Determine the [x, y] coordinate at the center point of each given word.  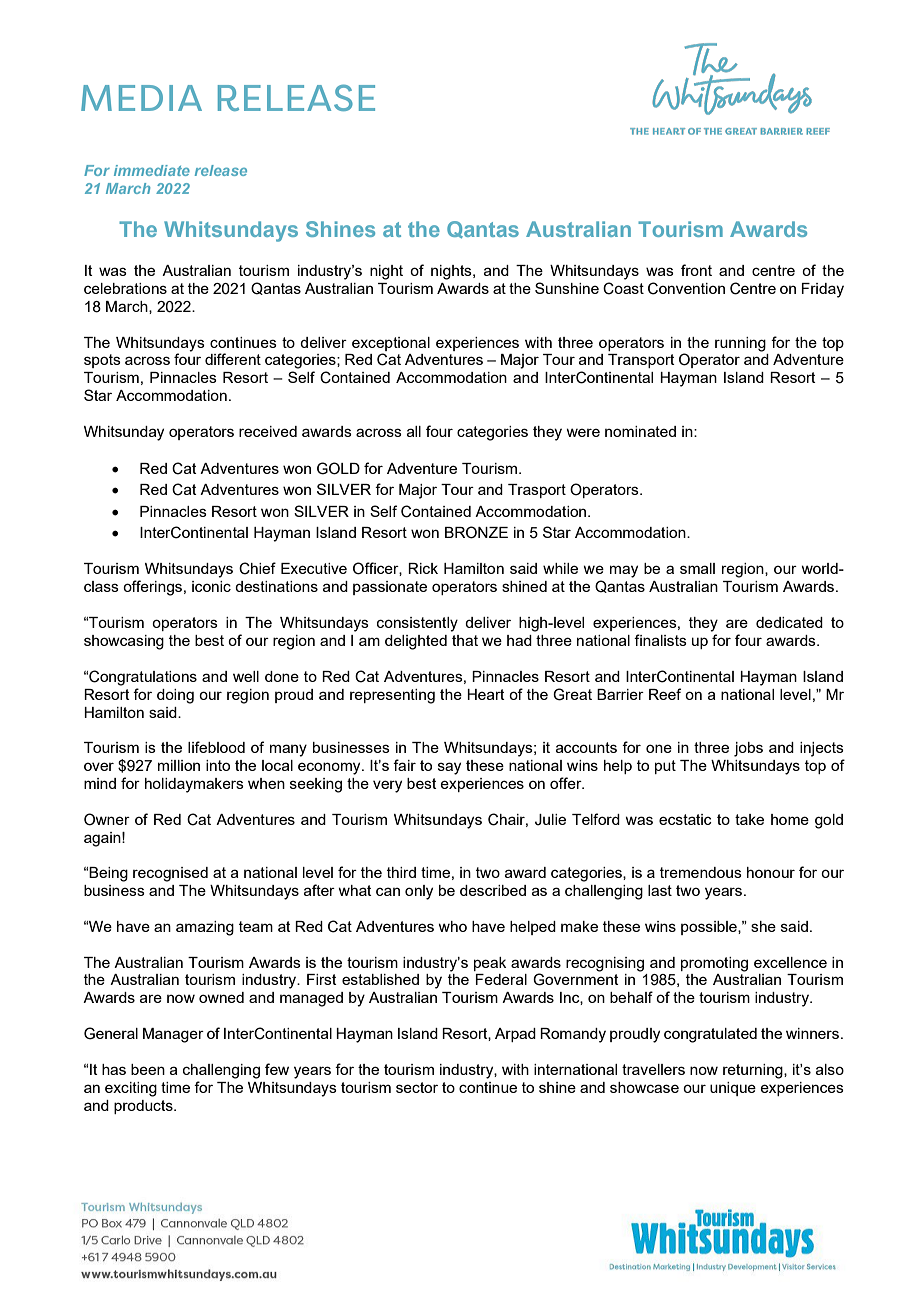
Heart [486, 694]
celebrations [125, 288]
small [697, 568]
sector [417, 1087]
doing [175, 696]
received [268, 431]
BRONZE [476, 532]
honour [771, 872]
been [148, 1069]
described [493, 890]
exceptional [391, 344]
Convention [686, 288]
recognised [170, 874]
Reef [665, 694]
